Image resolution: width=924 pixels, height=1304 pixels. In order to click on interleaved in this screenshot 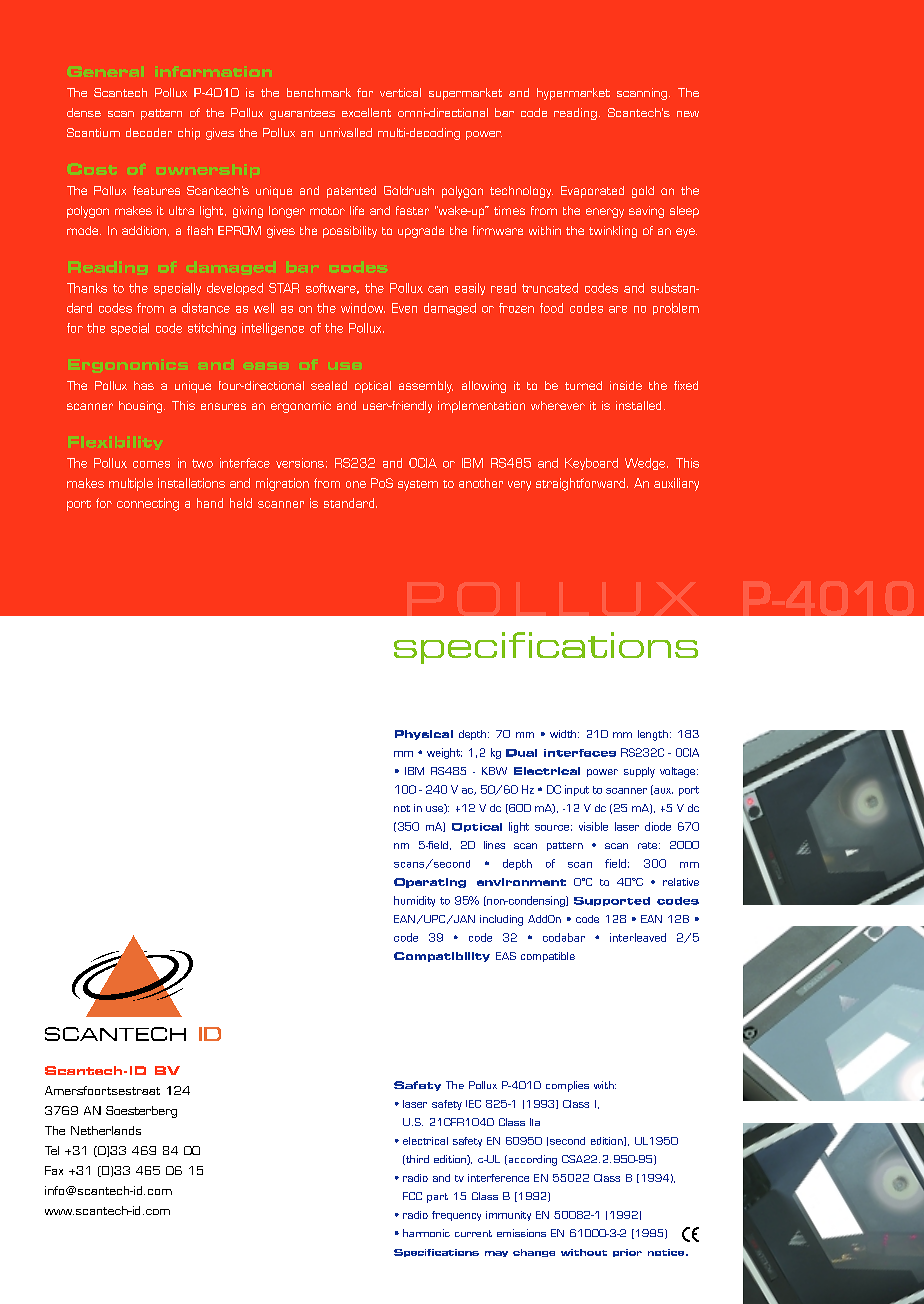, I will do `click(638, 937)`.
